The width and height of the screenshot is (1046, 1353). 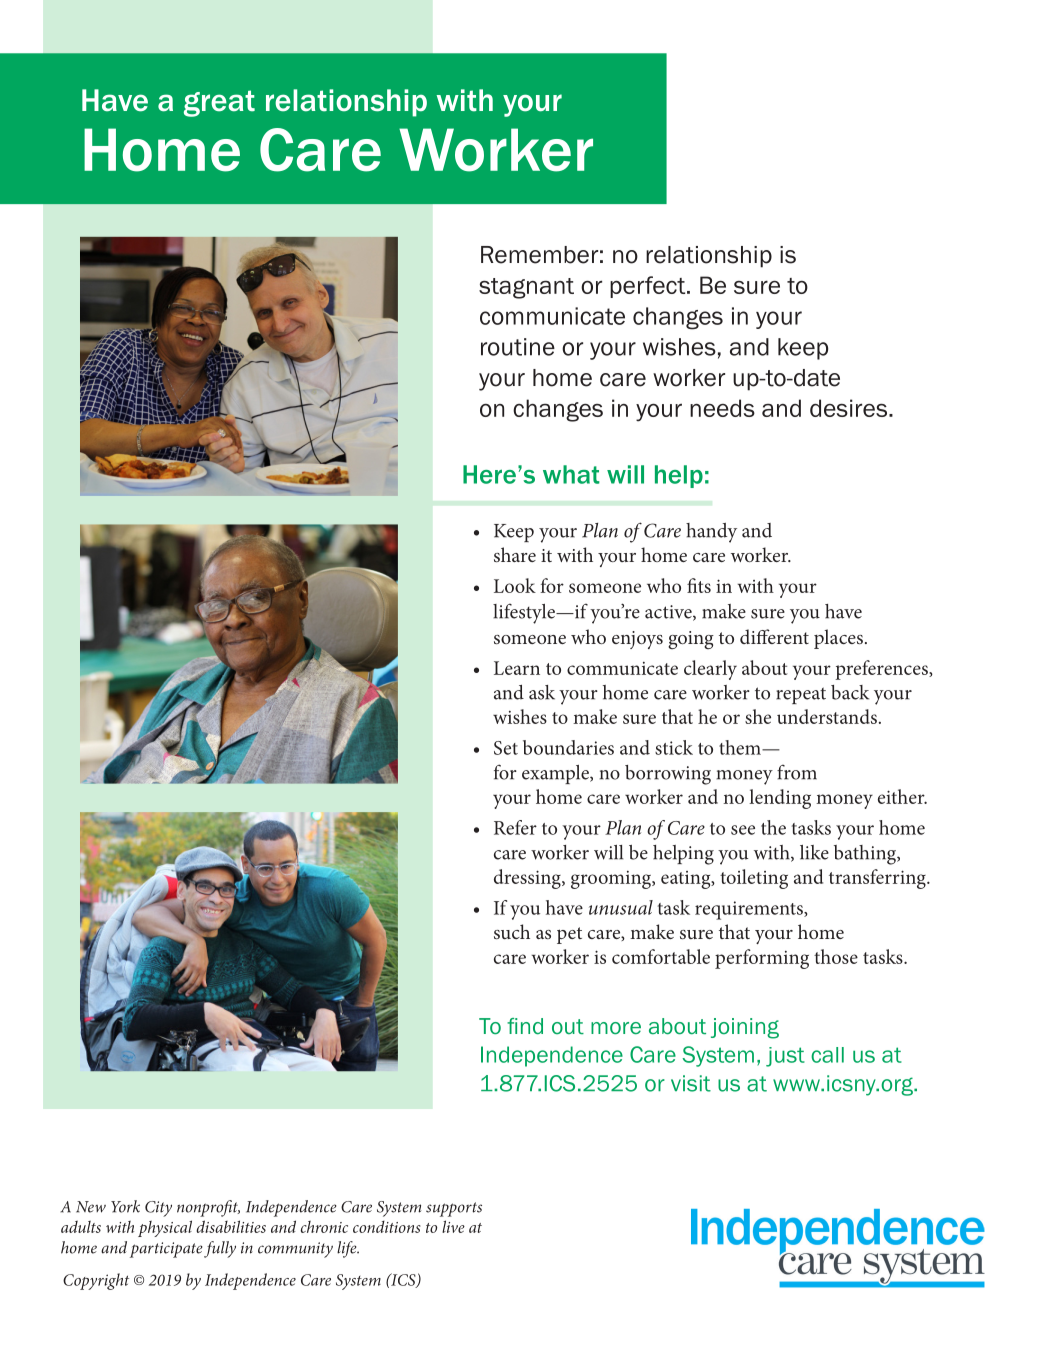 I want to click on perfect, so click(x=649, y=287).
